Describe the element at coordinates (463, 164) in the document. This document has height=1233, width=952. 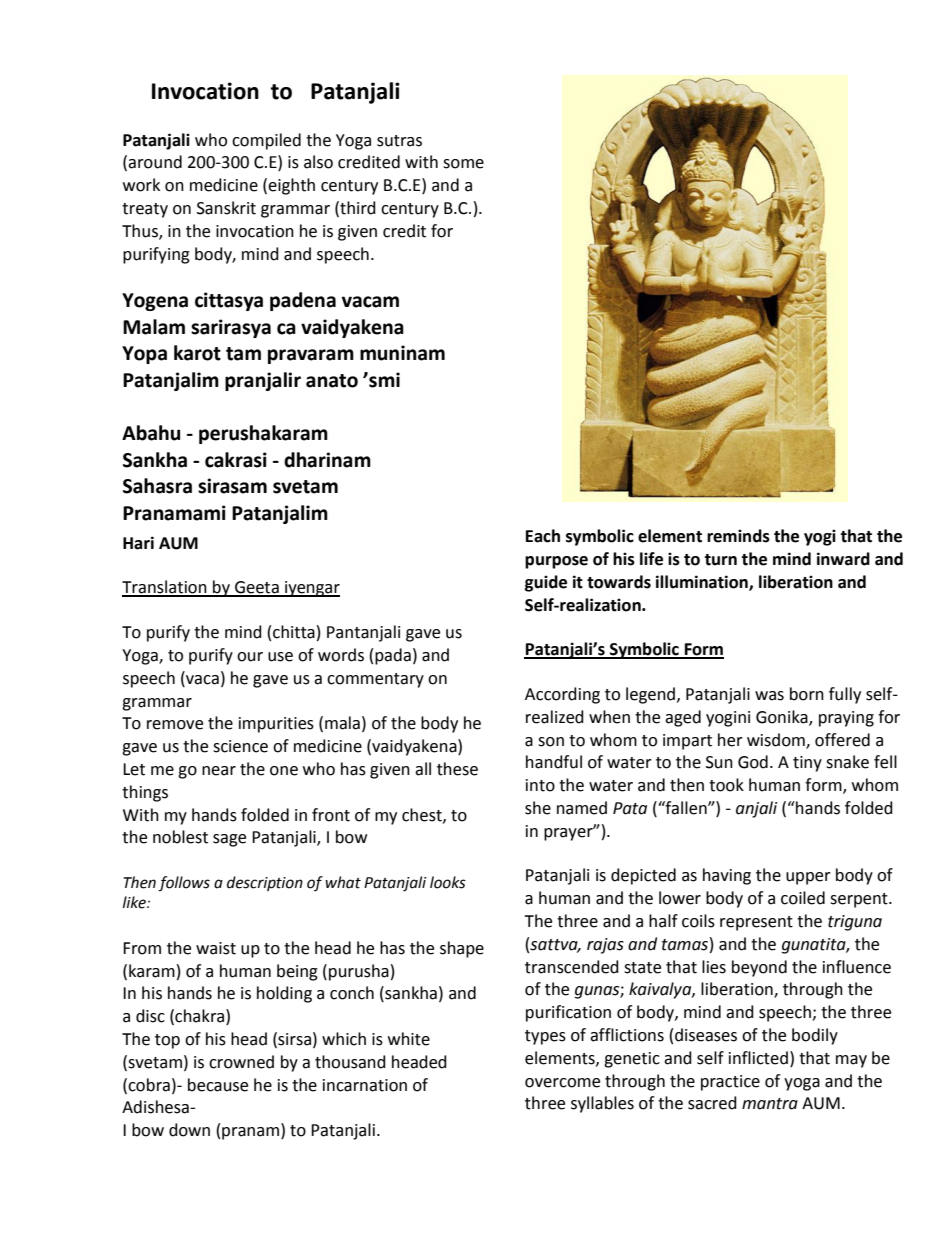
I see `some` at that location.
